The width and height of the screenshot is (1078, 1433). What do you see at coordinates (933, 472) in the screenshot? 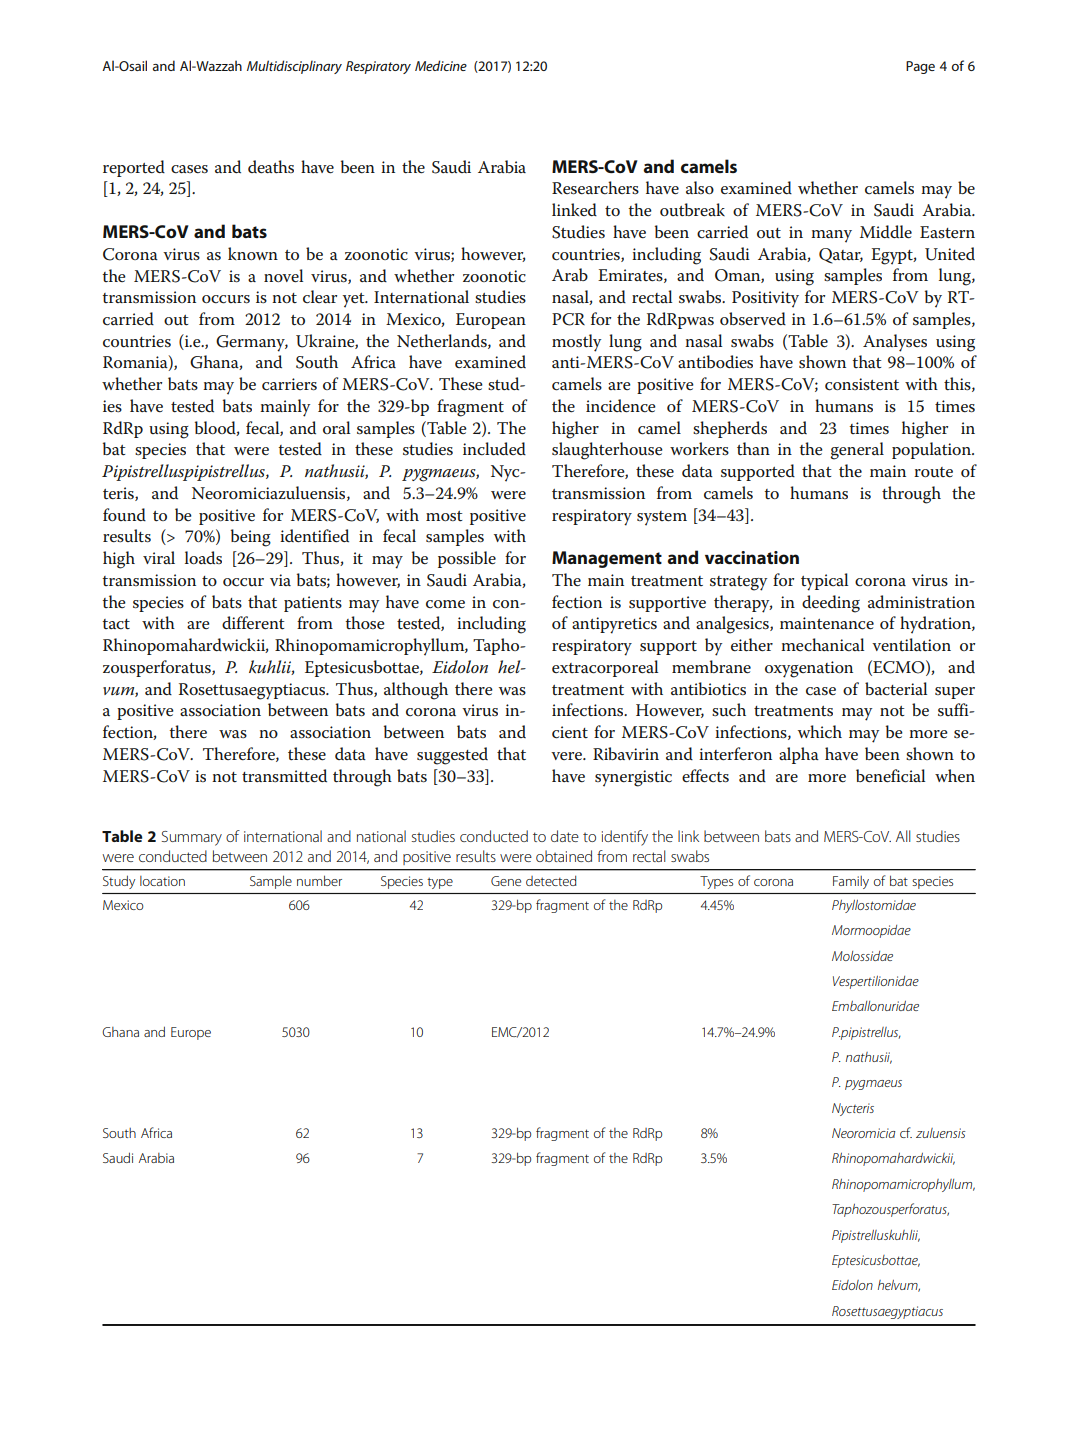
I see `route` at bounding box center [933, 472].
